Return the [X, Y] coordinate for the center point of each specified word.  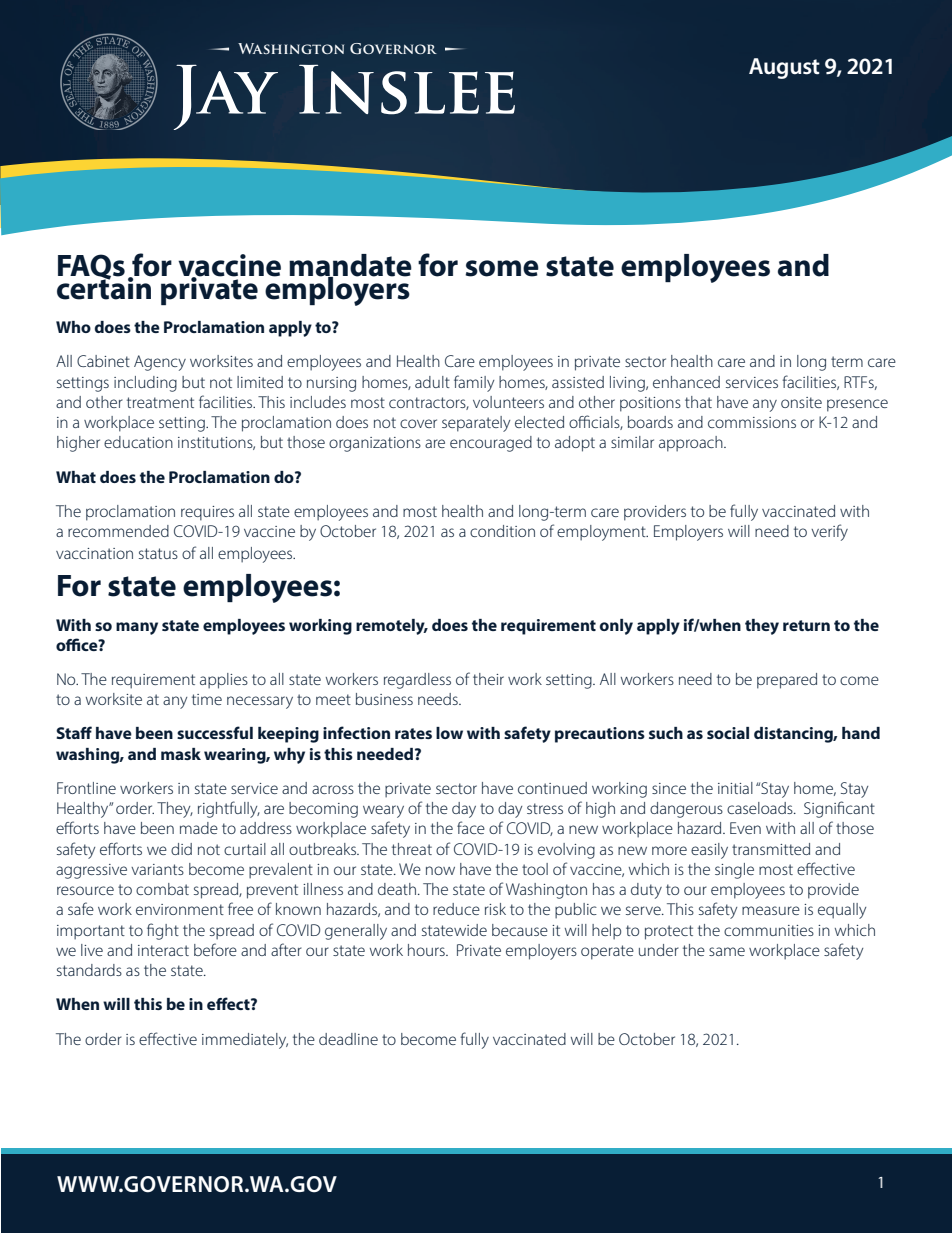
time [207, 699]
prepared [787, 681]
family [474, 383]
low [449, 733]
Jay [226, 97]
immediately [245, 1041]
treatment [160, 402]
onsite [801, 402]
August [784, 68]
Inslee [407, 89]
